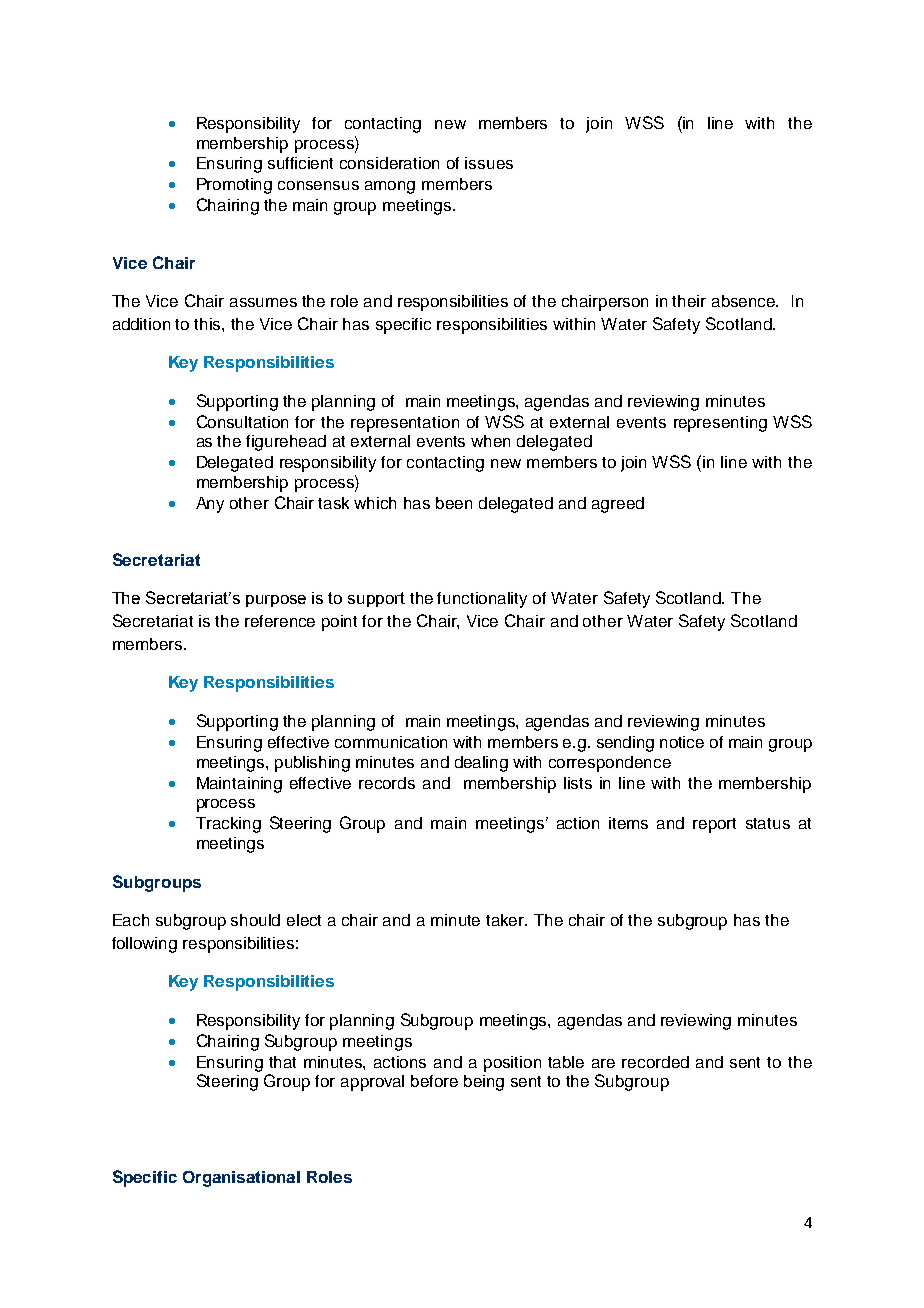  What do you see at coordinates (241, 1179) in the screenshot?
I see `Organisational` at bounding box center [241, 1179].
